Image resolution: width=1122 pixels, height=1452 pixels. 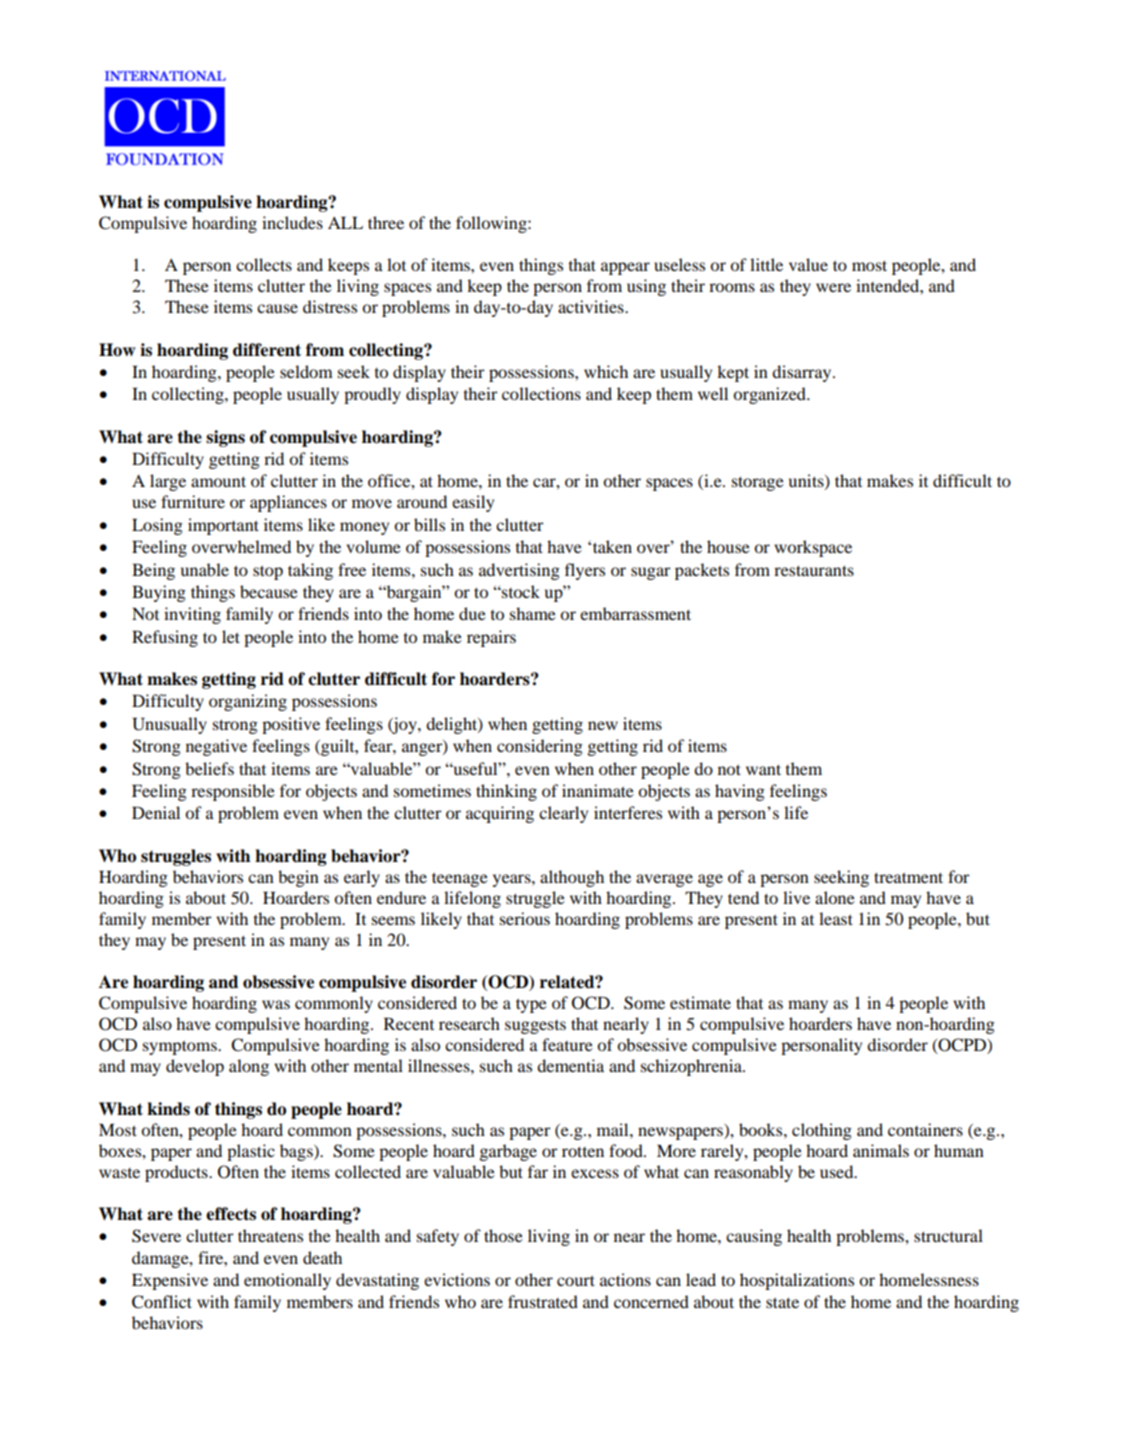 I want to click on least, so click(x=836, y=918).
